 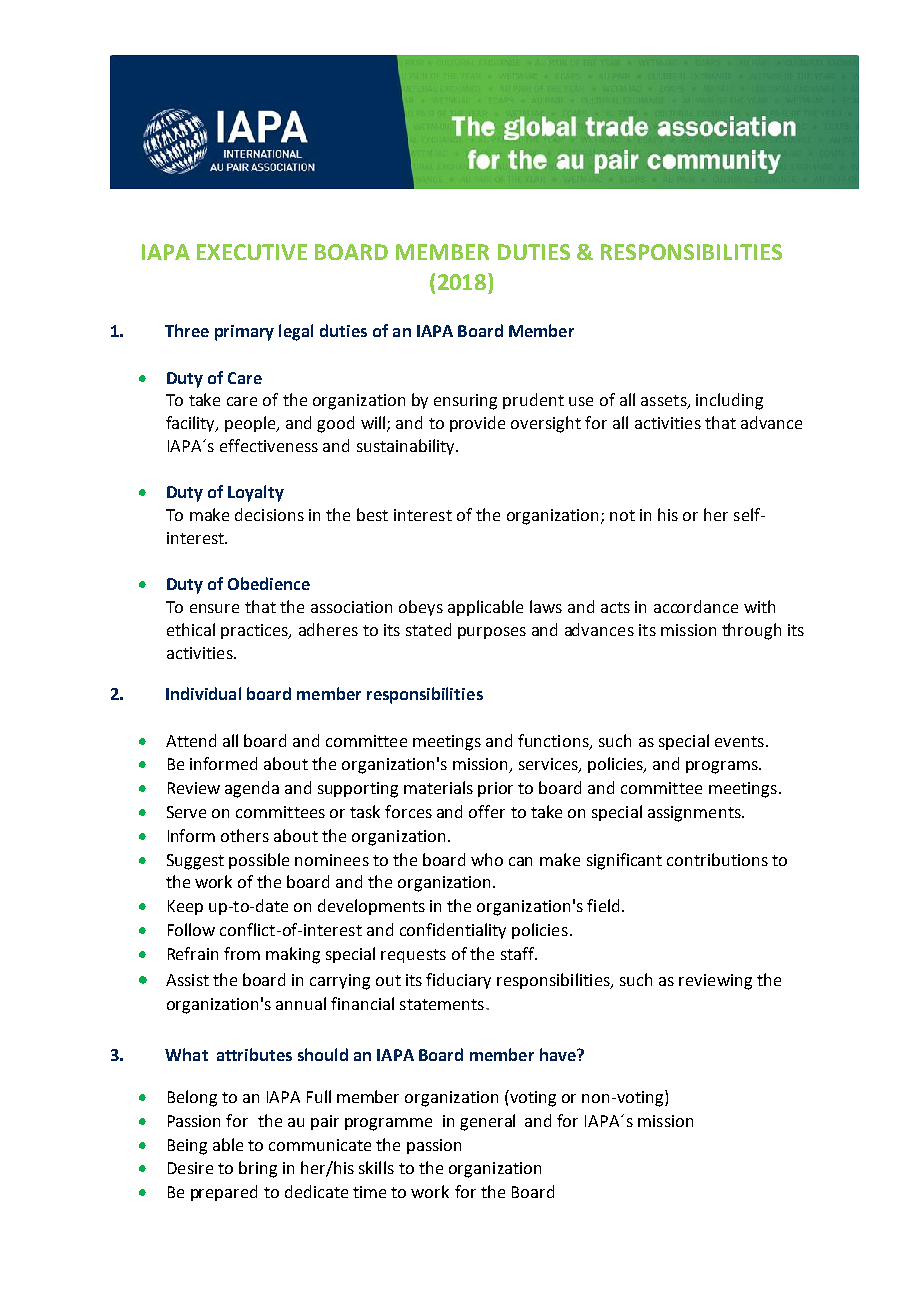 I want to click on Obedience, so click(x=269, y=583).
